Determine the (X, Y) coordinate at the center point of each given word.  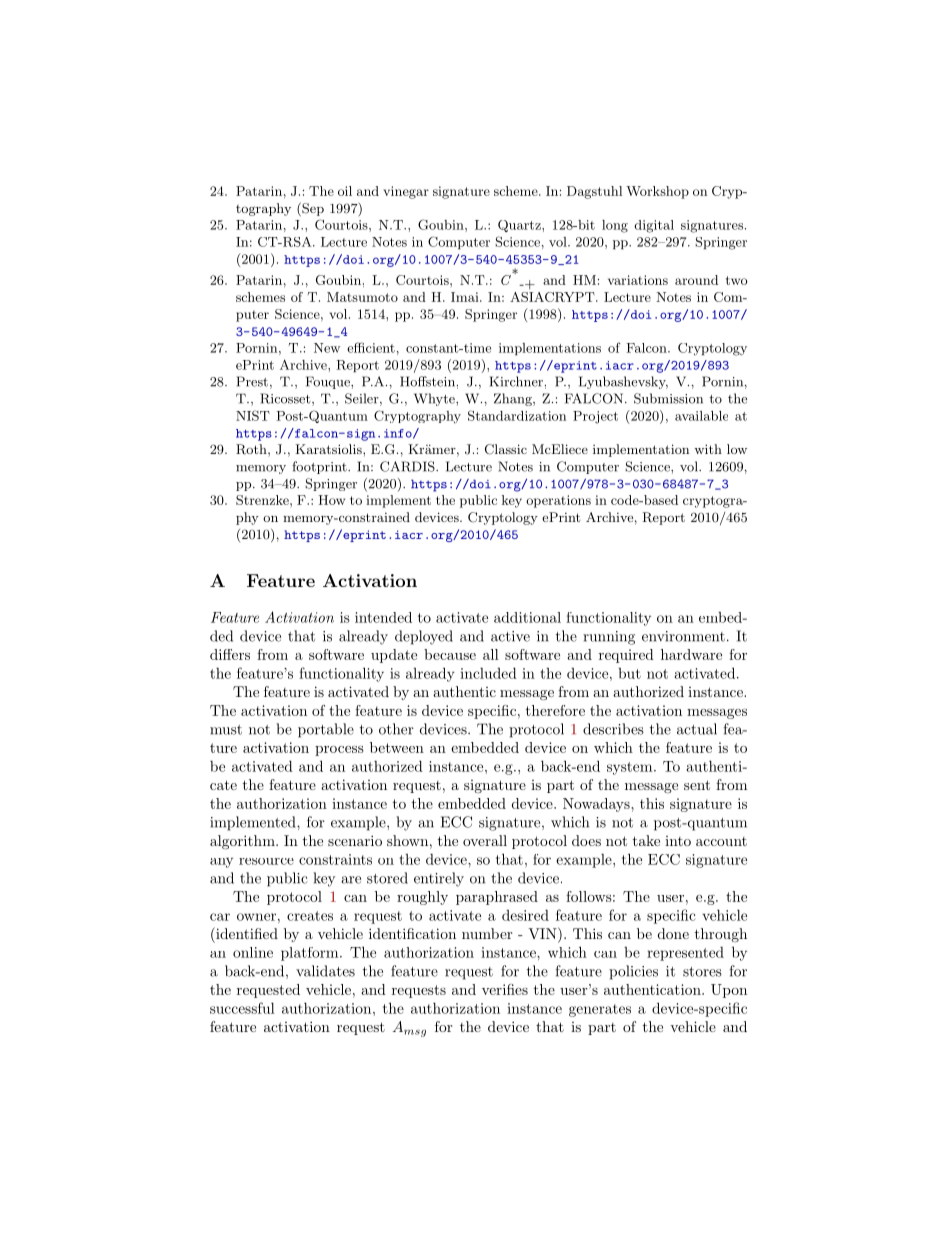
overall (485, 840)
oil (345, 191)
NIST (253, 415)
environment (683, 636)
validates (325, 971)
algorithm (243, 842)
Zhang (514, 399)
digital (654, 226)
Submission (668, 398)
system (629, 768)
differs (230, 654)
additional (527, 617)
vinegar (406, 192)
